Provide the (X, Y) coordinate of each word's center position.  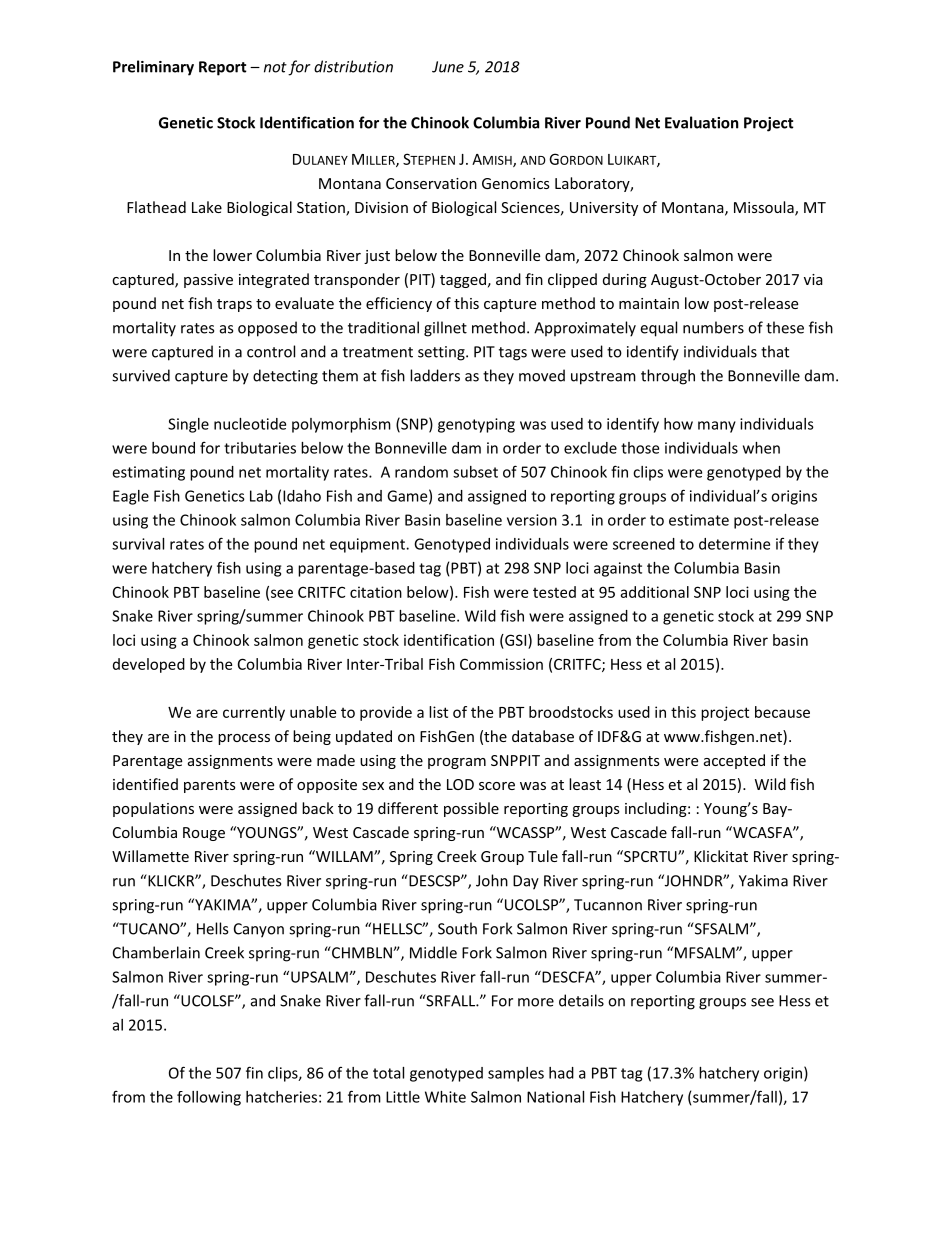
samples (516, 1074)
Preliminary (153, 68)
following (209, 1098)
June (448, 67)
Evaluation (702, 122)
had (561, 1073)
